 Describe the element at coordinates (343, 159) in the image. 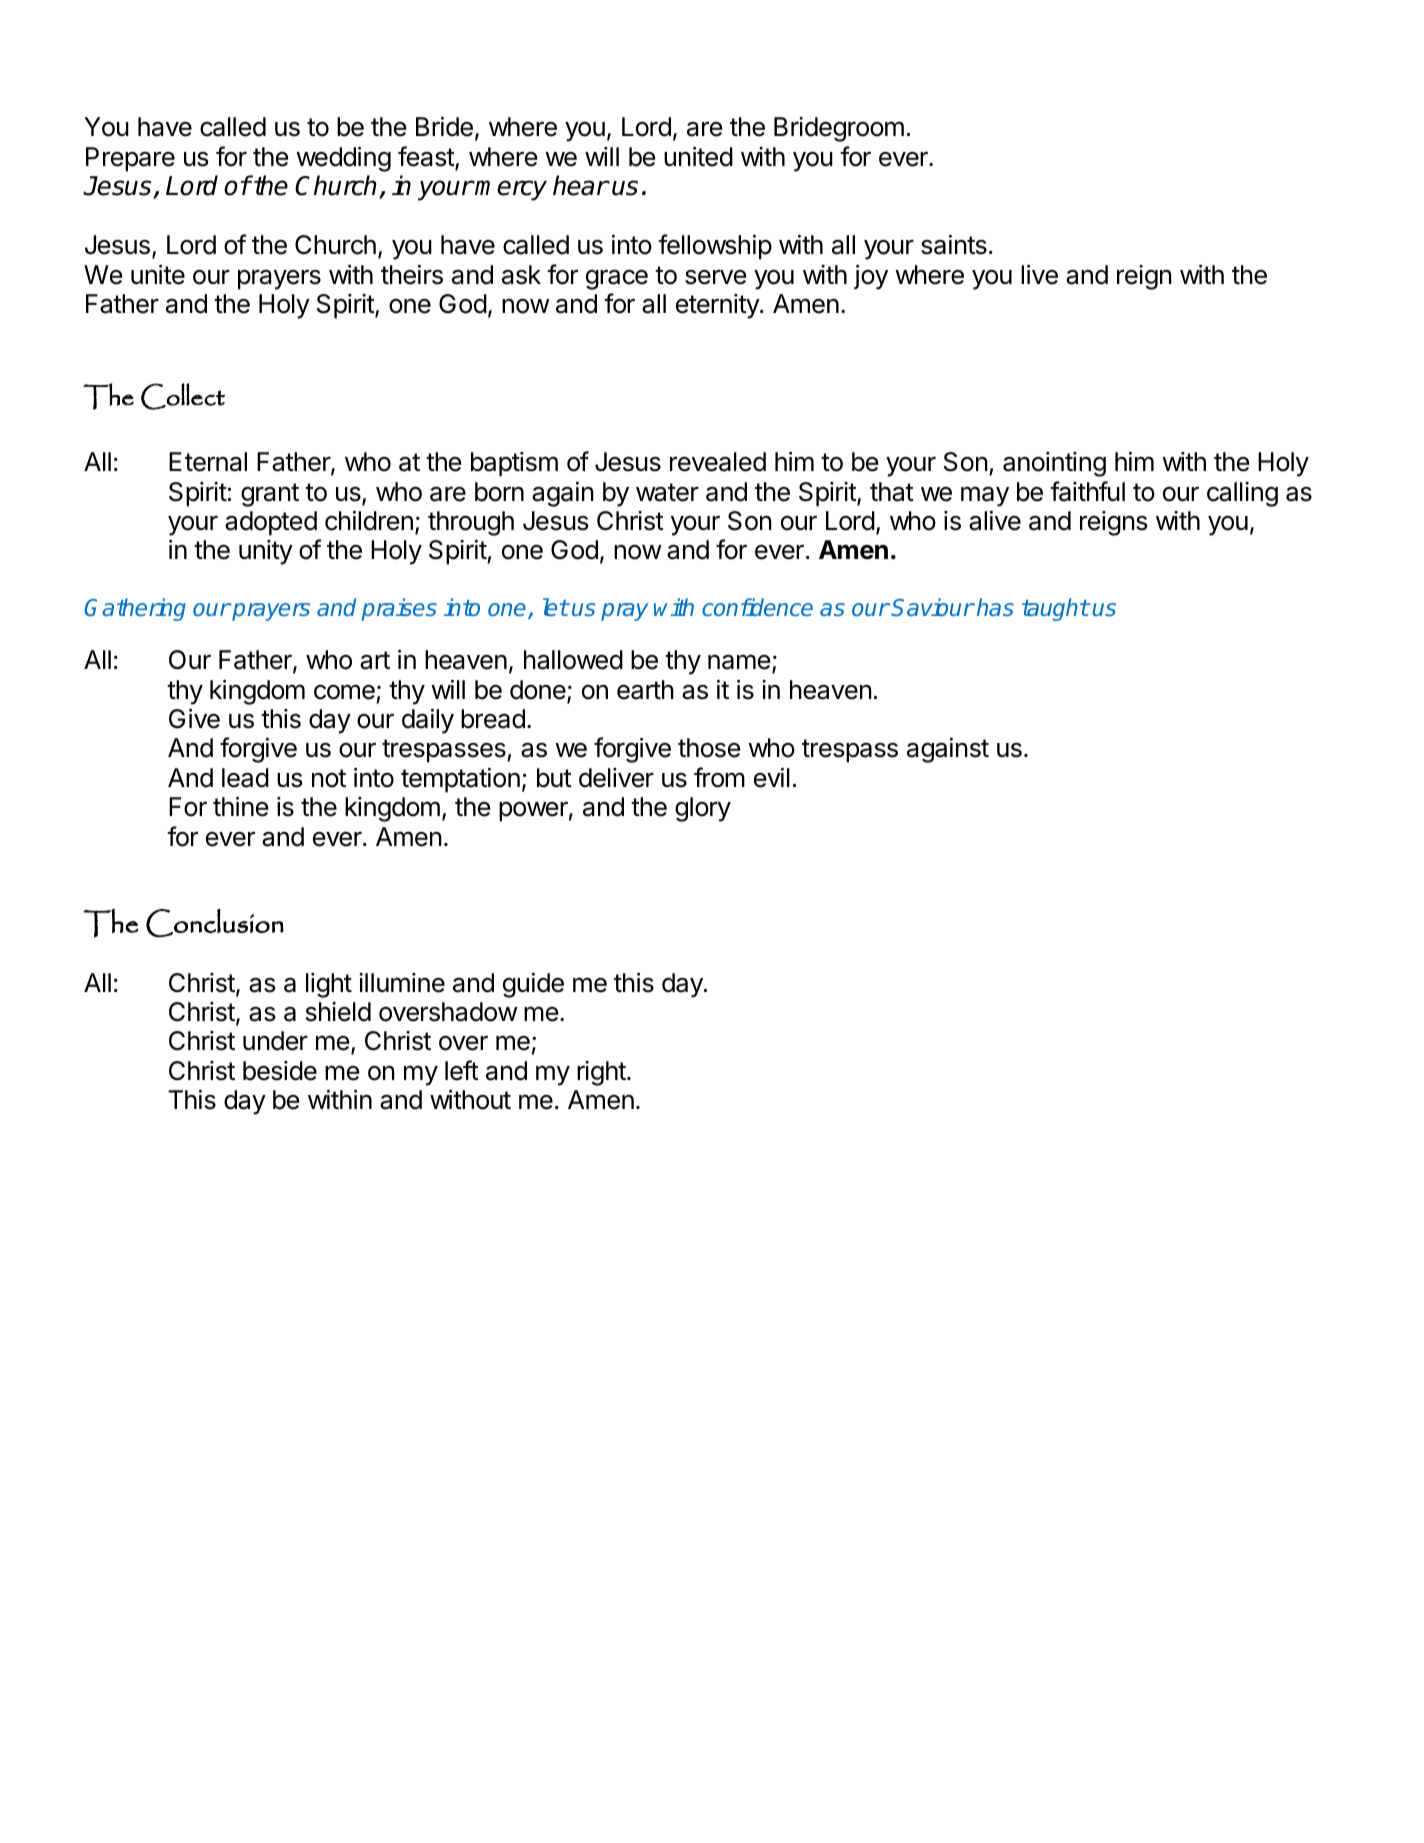

I see `wedding` at that location.
